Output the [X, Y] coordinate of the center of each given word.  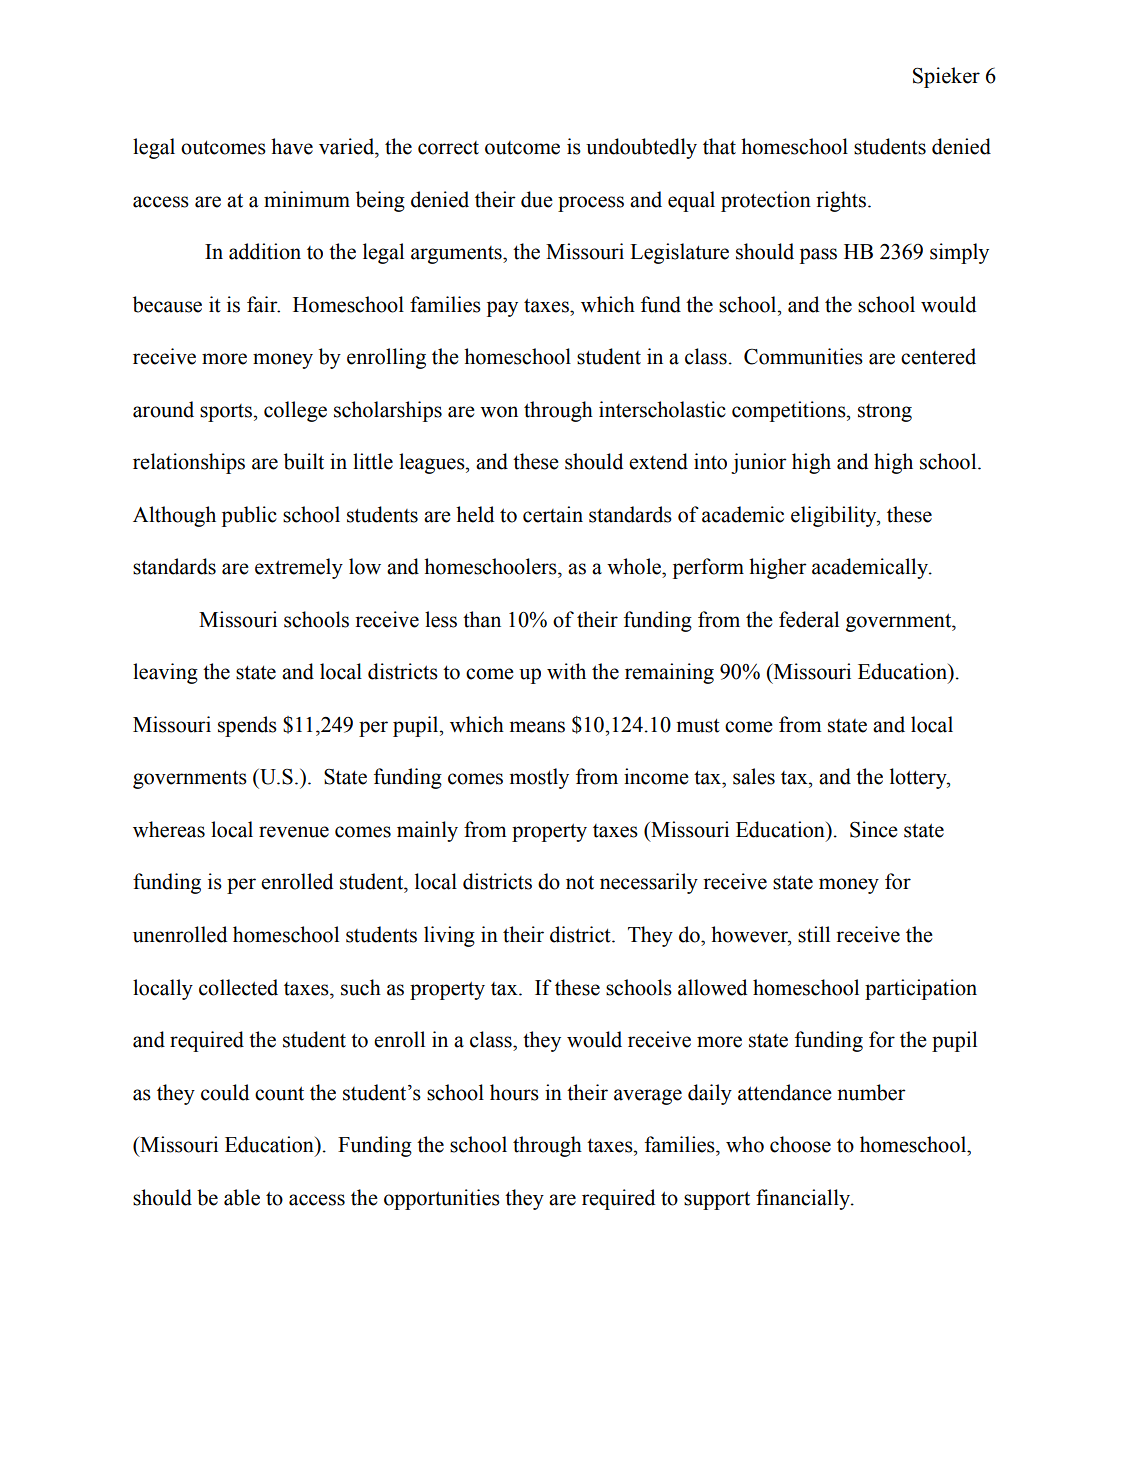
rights [841, 201]
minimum [307, 199]
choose [800, 1144]
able [242, 1197]
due [537, 199]
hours [514, 1092]
